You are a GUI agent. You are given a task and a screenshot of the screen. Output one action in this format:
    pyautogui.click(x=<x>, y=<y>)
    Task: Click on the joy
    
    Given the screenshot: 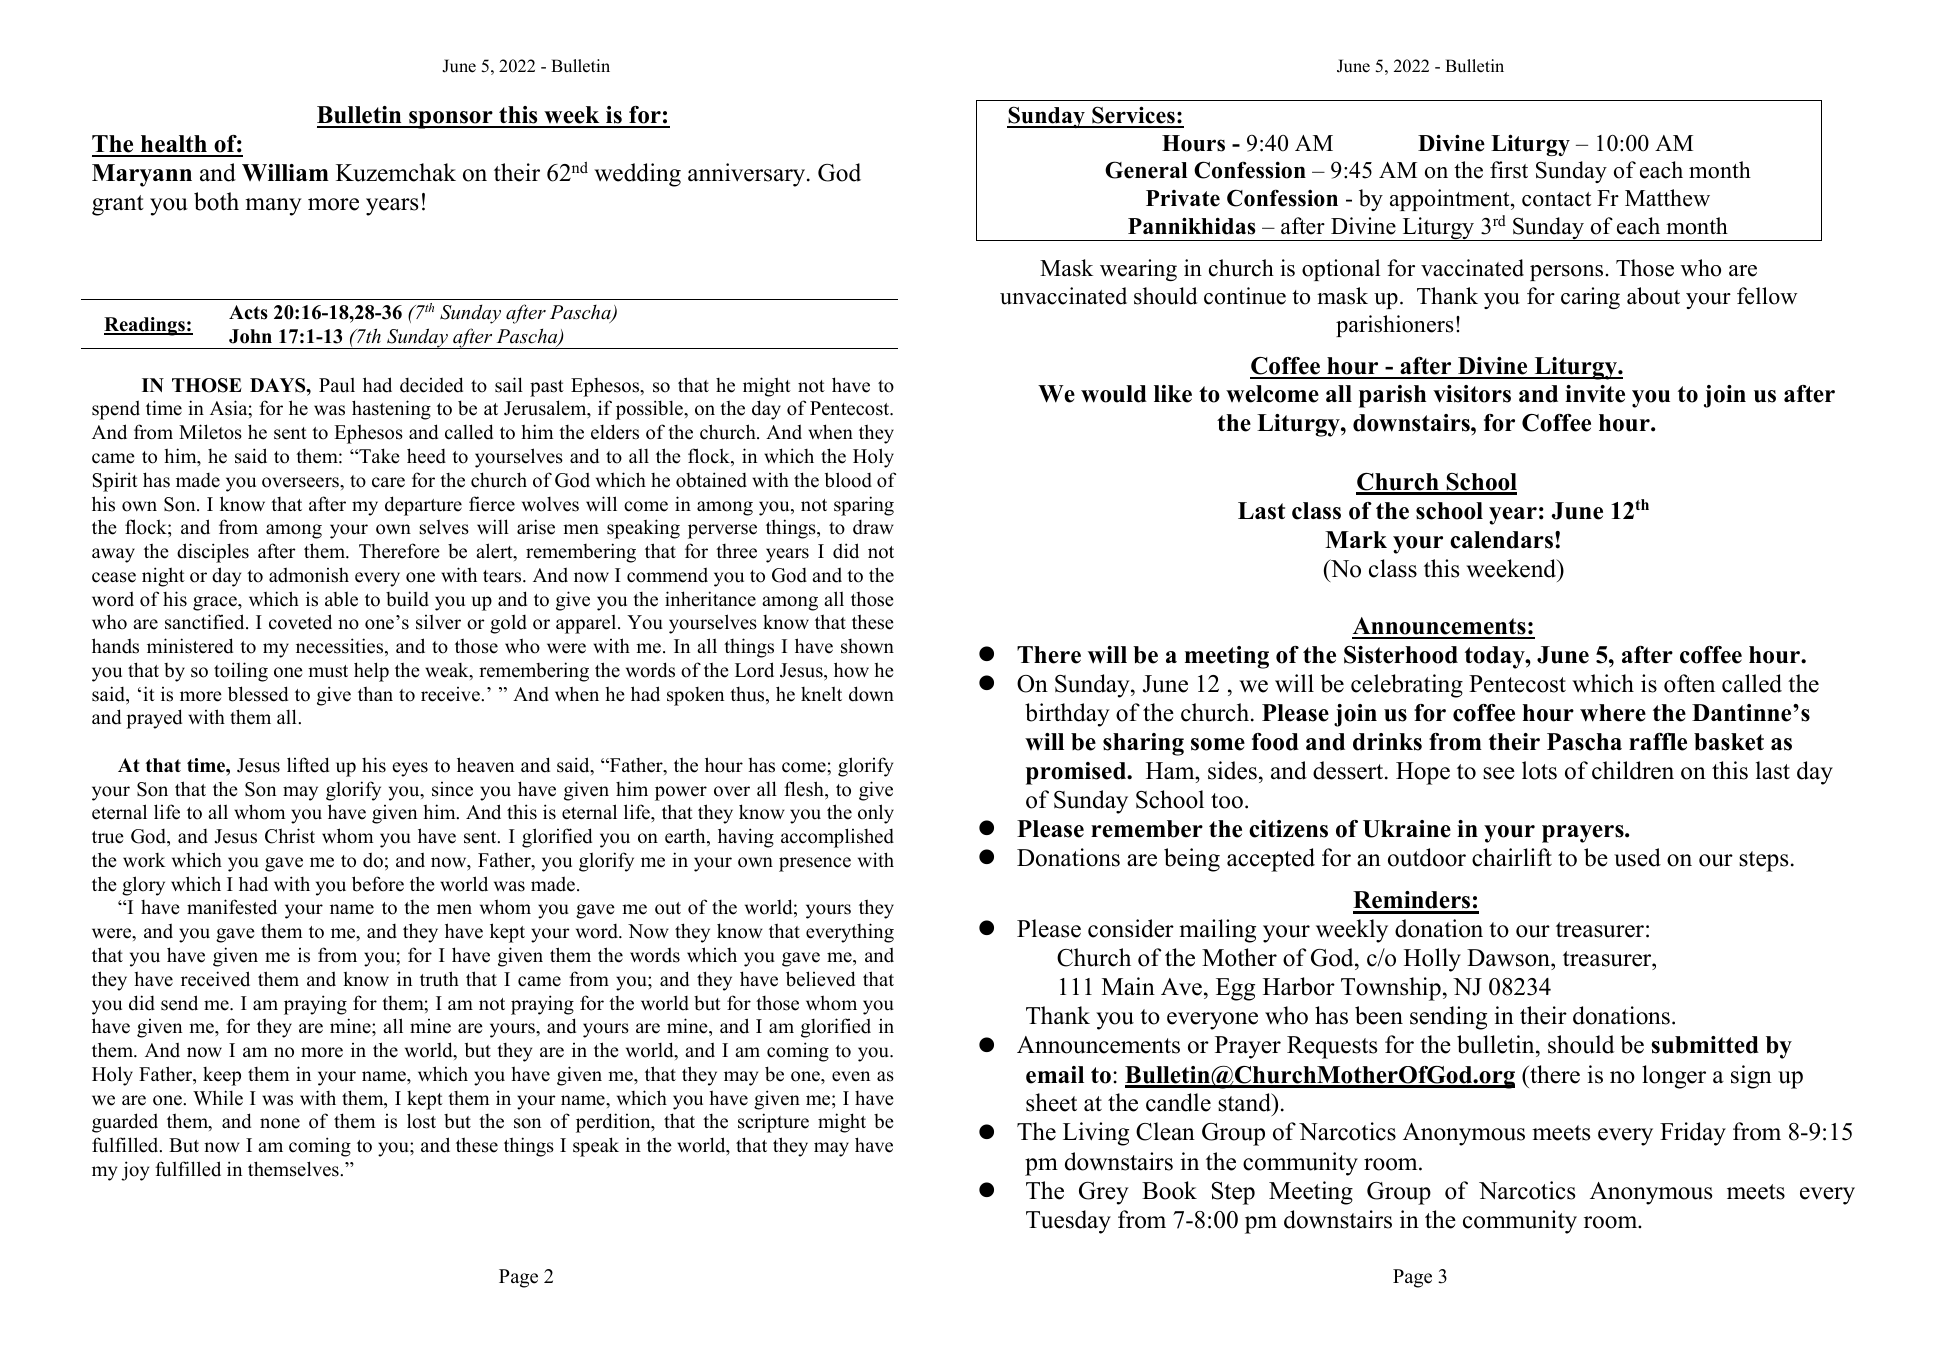 What is the action you would take?
    pyautogui.click(x=135, y=1171)
